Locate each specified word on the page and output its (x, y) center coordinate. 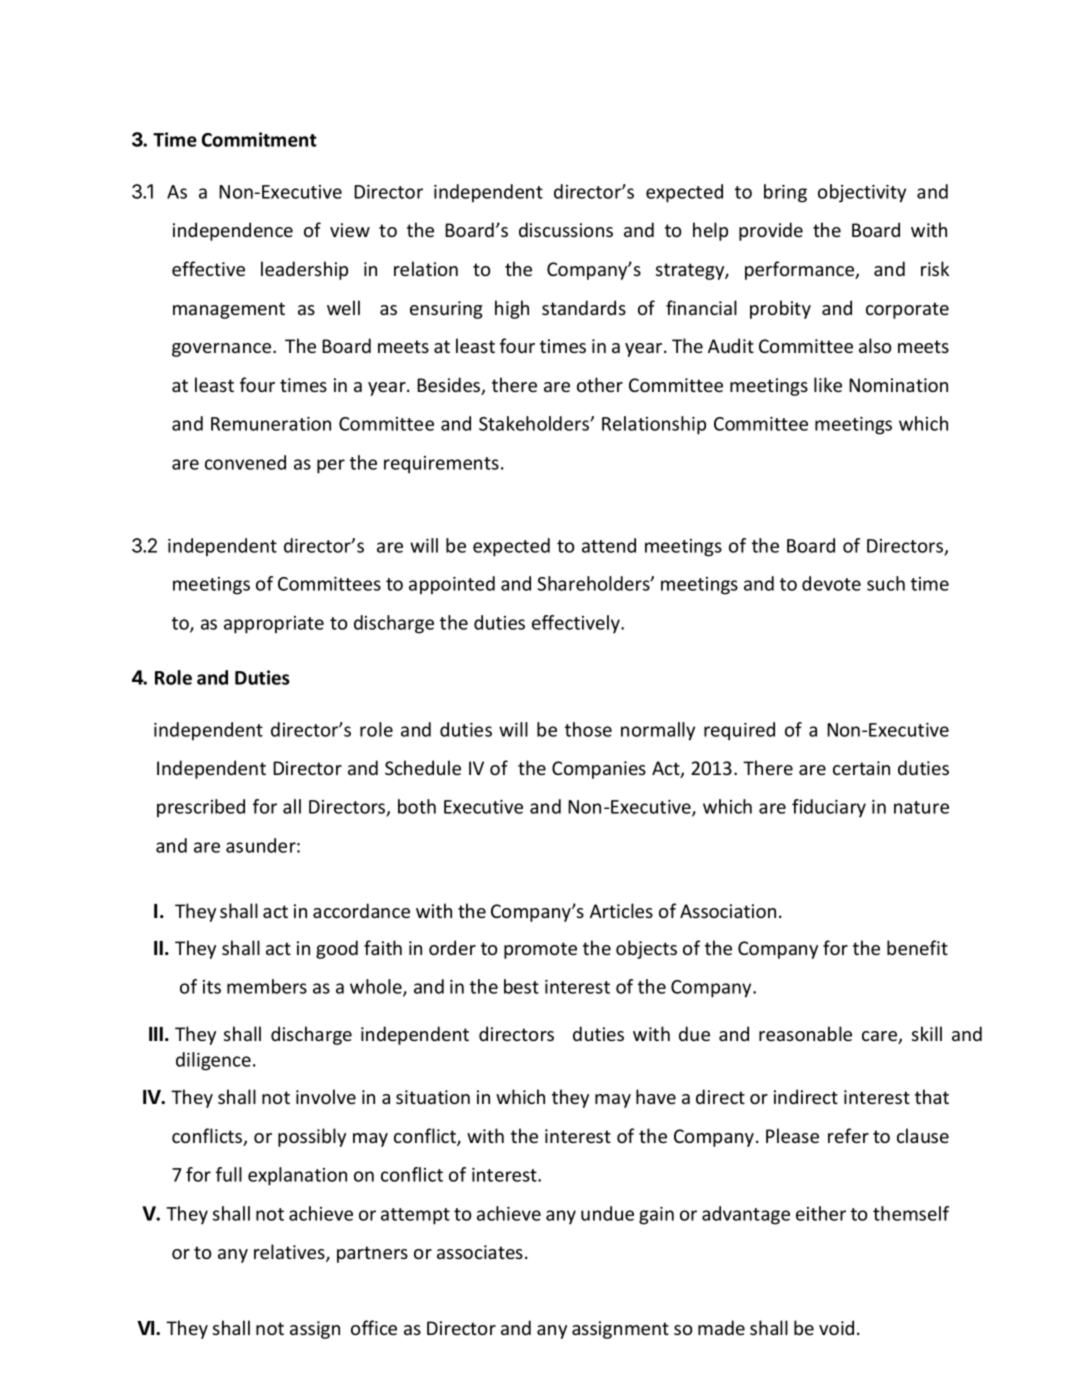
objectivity (862, 193)
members (267, 986)
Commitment (259, 139)
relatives (290, 1253)
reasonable (805, 1033)
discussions (566, 229)
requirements (441, 465)
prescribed (201, 808)
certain (861, 768)
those (588, 729)
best (521, 986)
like (828, 384)
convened (245, 462)
